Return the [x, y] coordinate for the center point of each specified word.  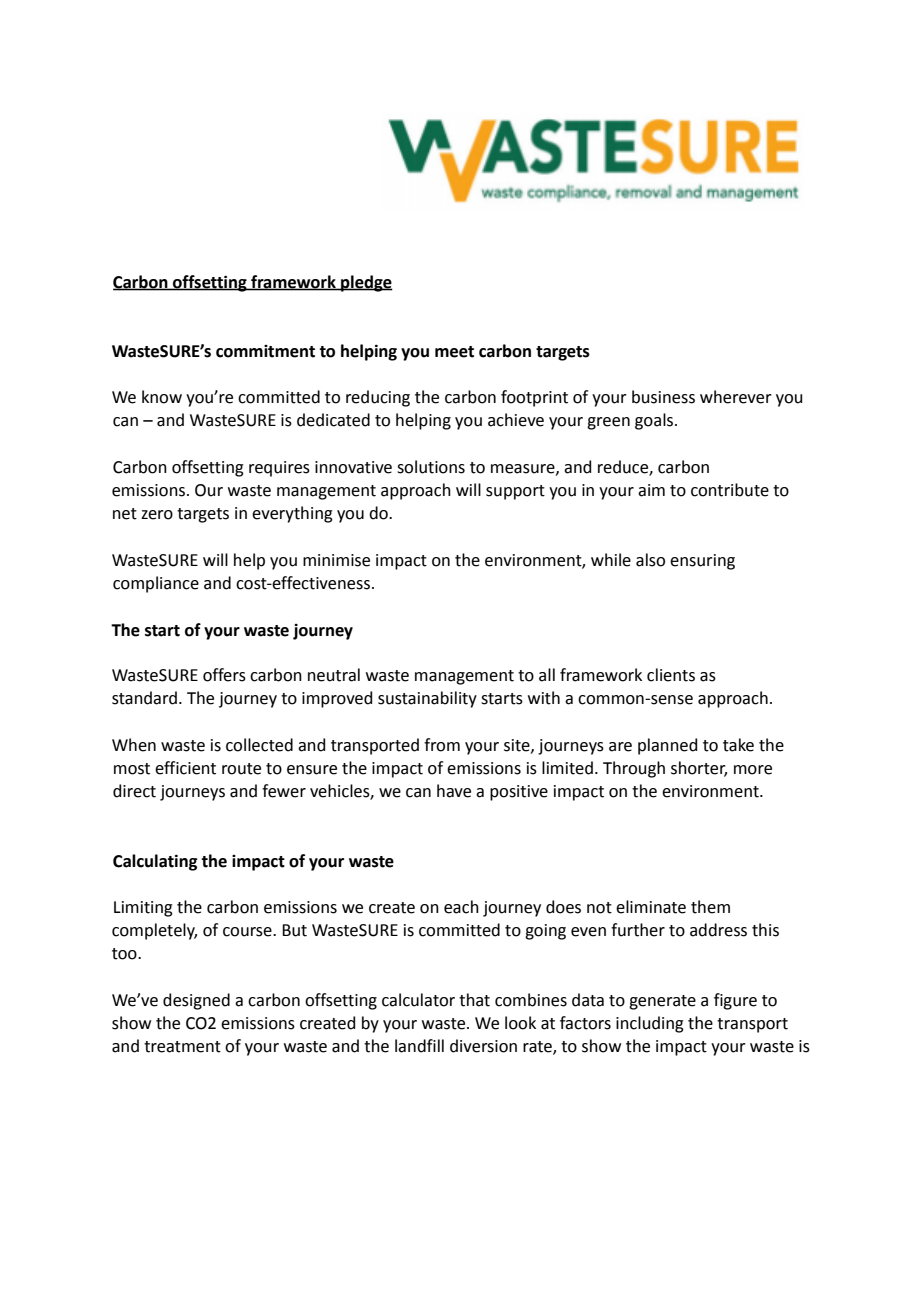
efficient [185, 768]
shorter [699, 769]
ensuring [702, 562]
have [454, 791]
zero [157, 515]
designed [196, 1001]
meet [454, 352]
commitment [265, 351]
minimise [336, 560]
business [663, 397]
